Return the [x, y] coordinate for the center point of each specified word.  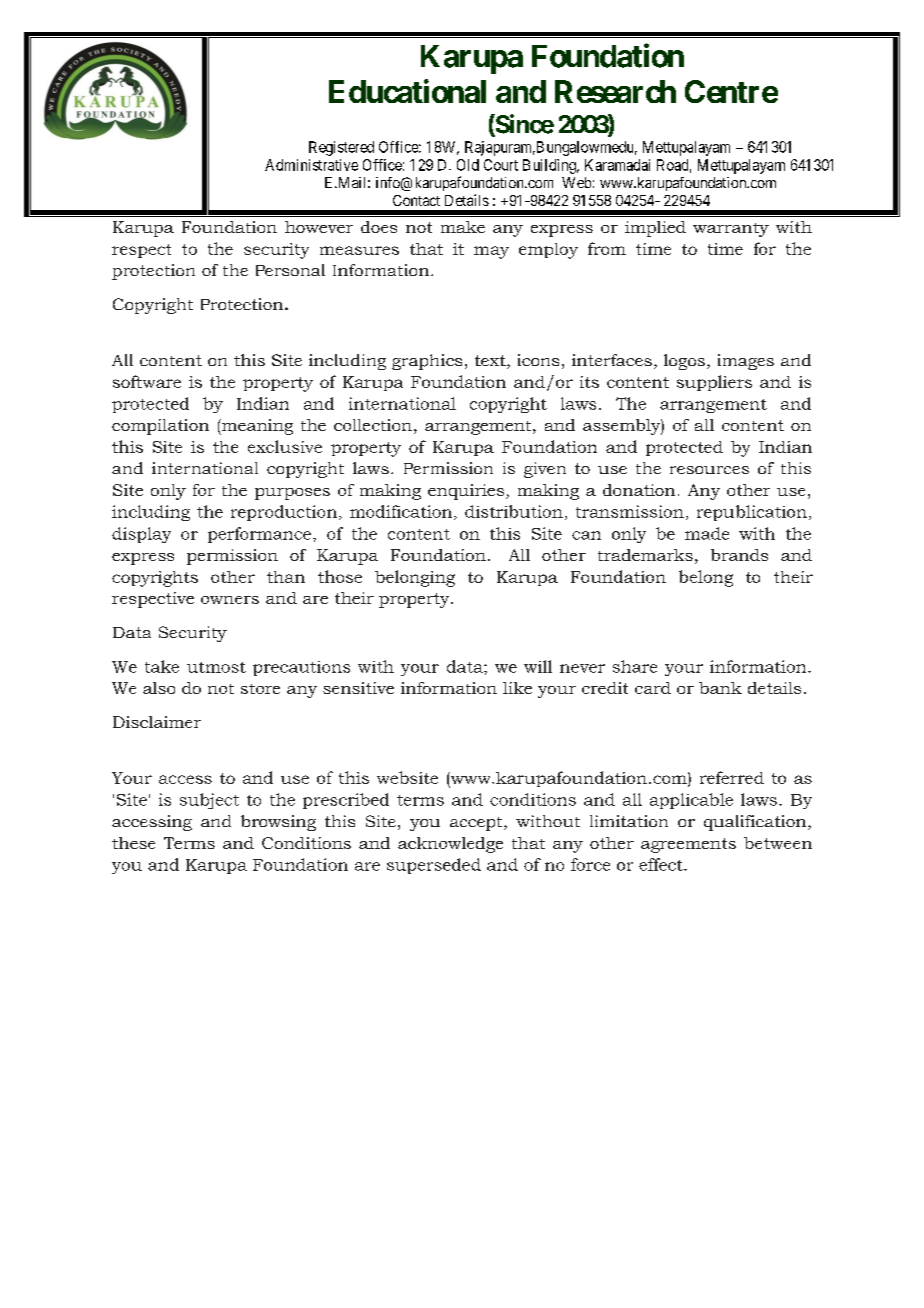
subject [209, 801]
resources [709, 470]
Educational [407, 91]
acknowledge [450, 845]
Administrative [311, 165]
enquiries [467, 492]
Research [615, 91]
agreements [688, 845]
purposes [292, 494]
